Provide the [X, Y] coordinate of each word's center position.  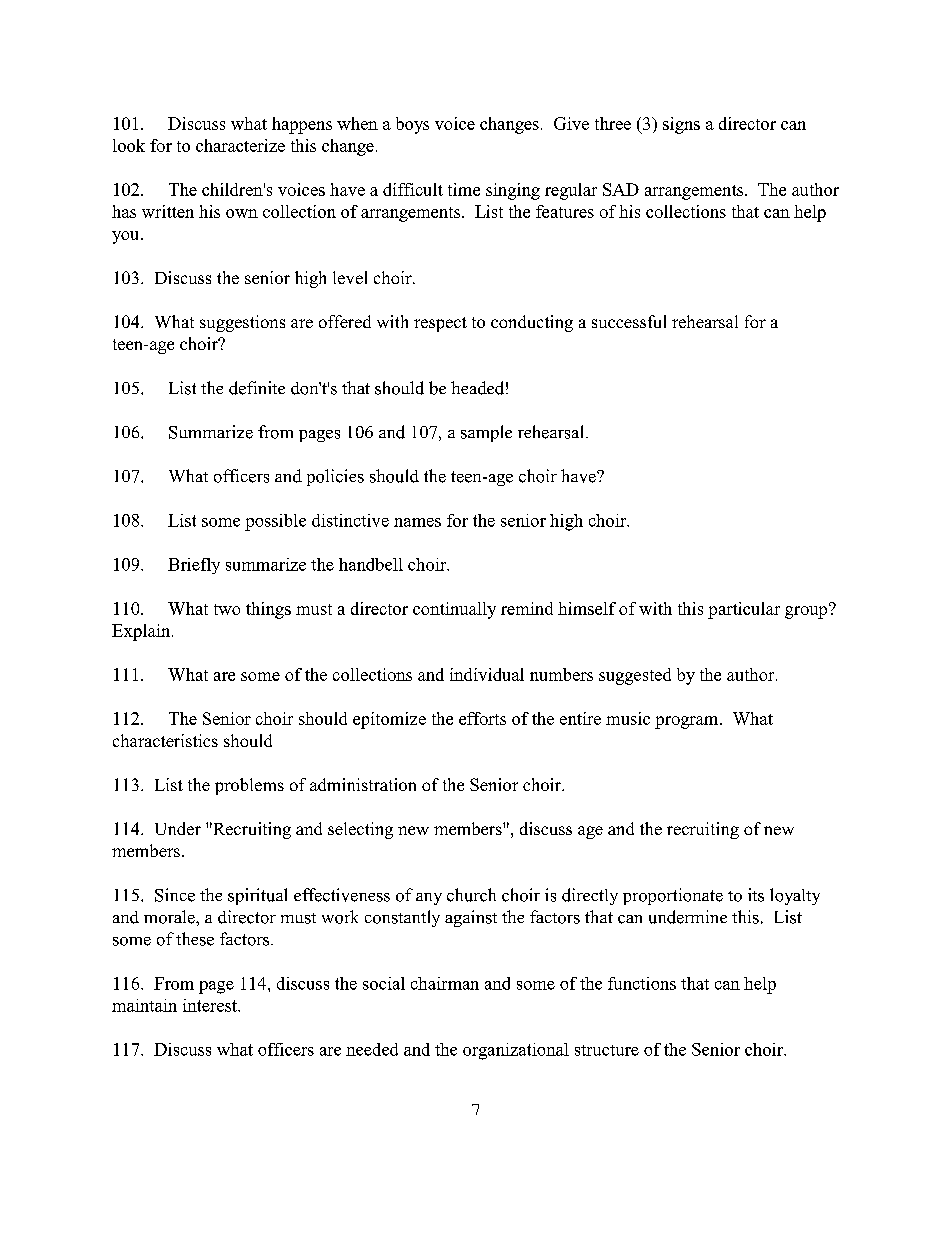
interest [211, 1005]
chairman [445, 983]
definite [257, 388]
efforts [482, 718]
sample [486, 433]
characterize [240, 145]
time [464, 189]
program [688, 722]
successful [629, 321]
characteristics [165, 740]
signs [681, 125]
